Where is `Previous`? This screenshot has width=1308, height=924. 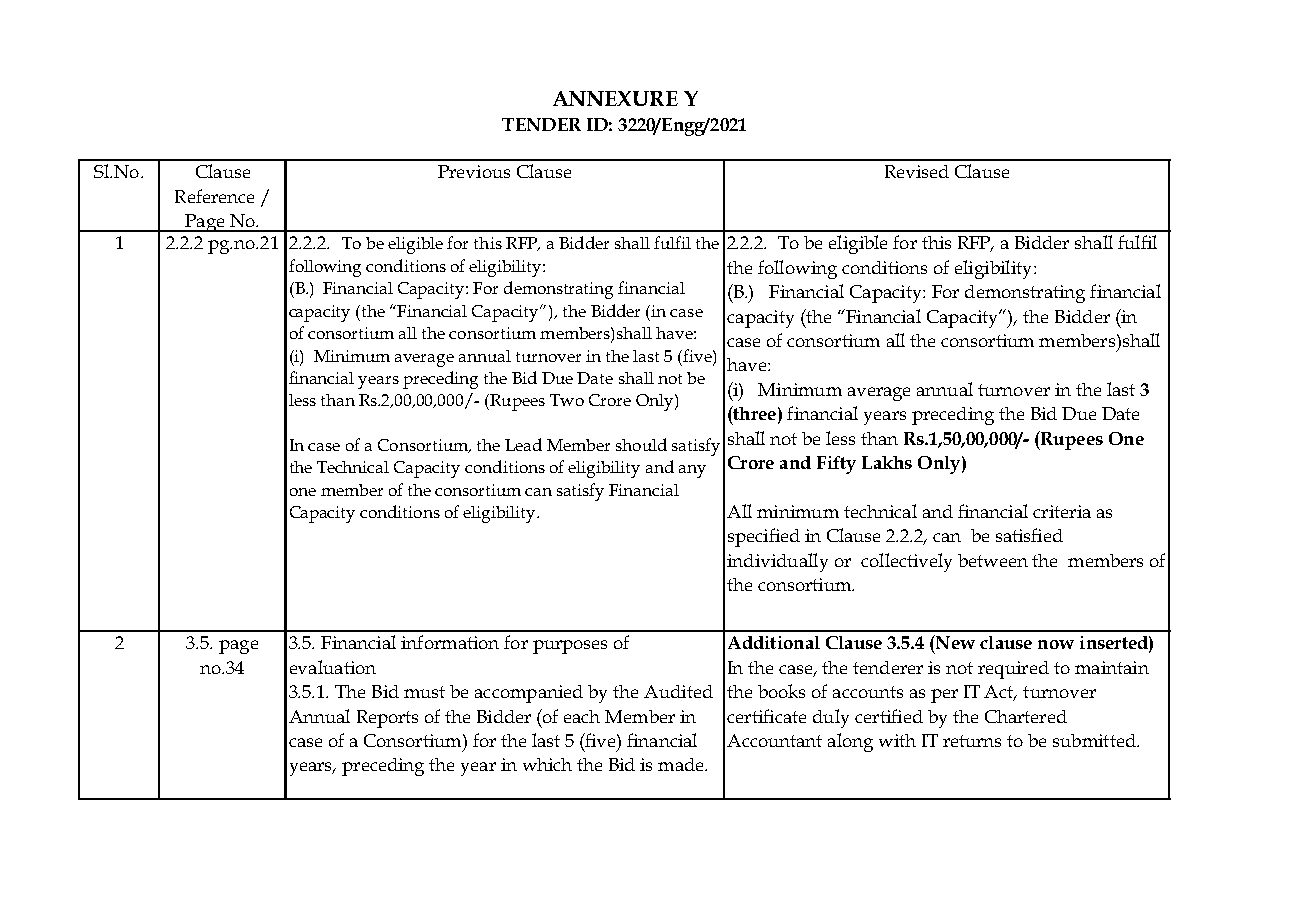 Previous is located at coordinates (474, 171).
